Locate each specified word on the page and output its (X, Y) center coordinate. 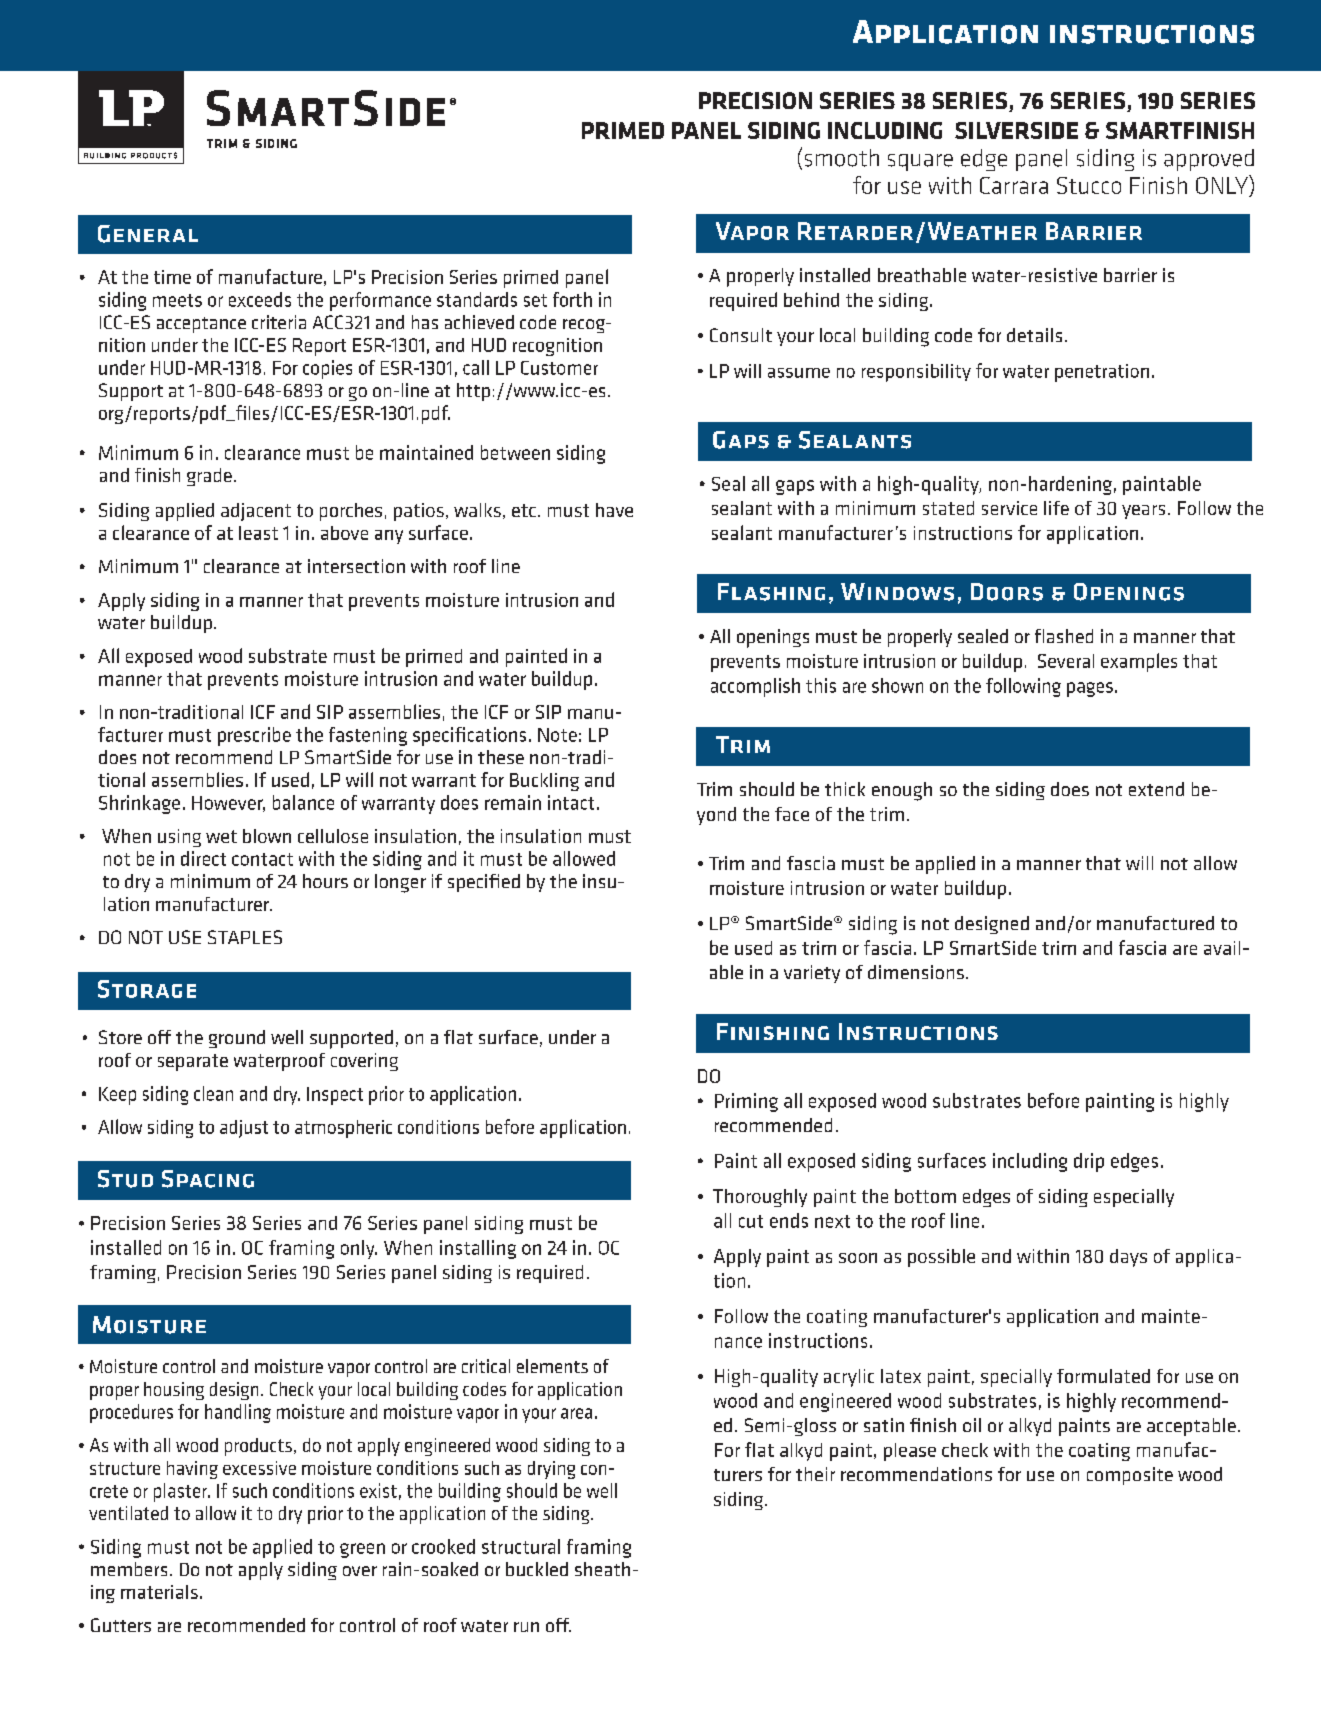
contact (262, 859)
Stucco (1089, 185)
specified (484, 883)
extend (1156, 789)
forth (572, 299)
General (148, 234)
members (129, 1569)
